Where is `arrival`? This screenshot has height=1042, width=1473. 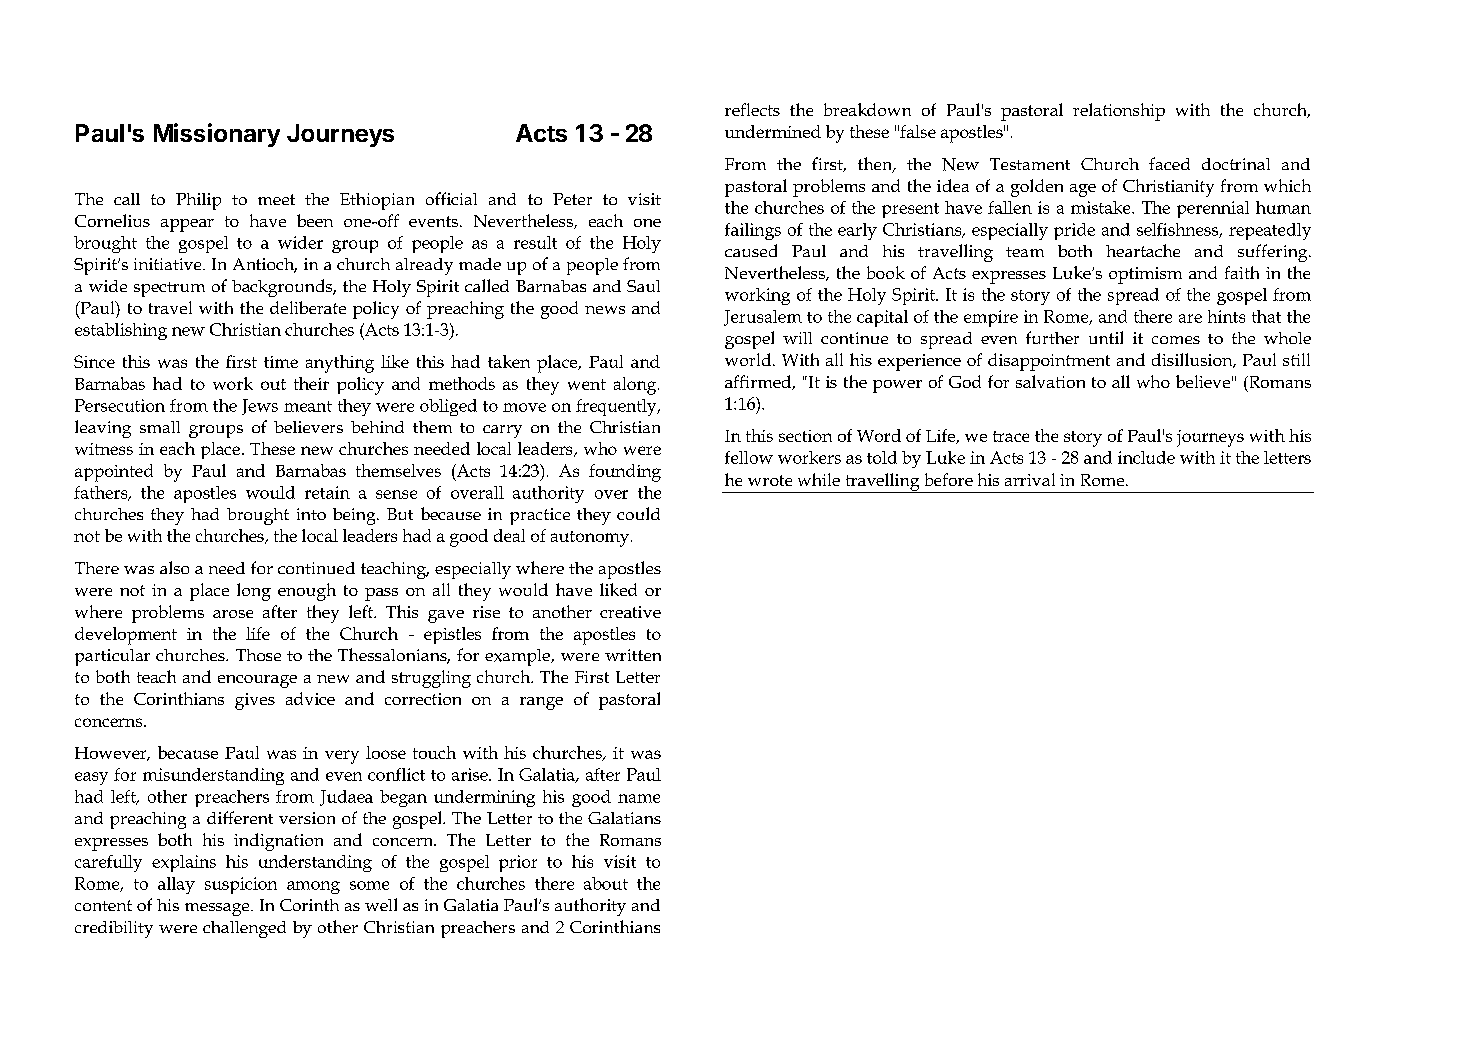
arrival is located at coordinates (1030, 479).
